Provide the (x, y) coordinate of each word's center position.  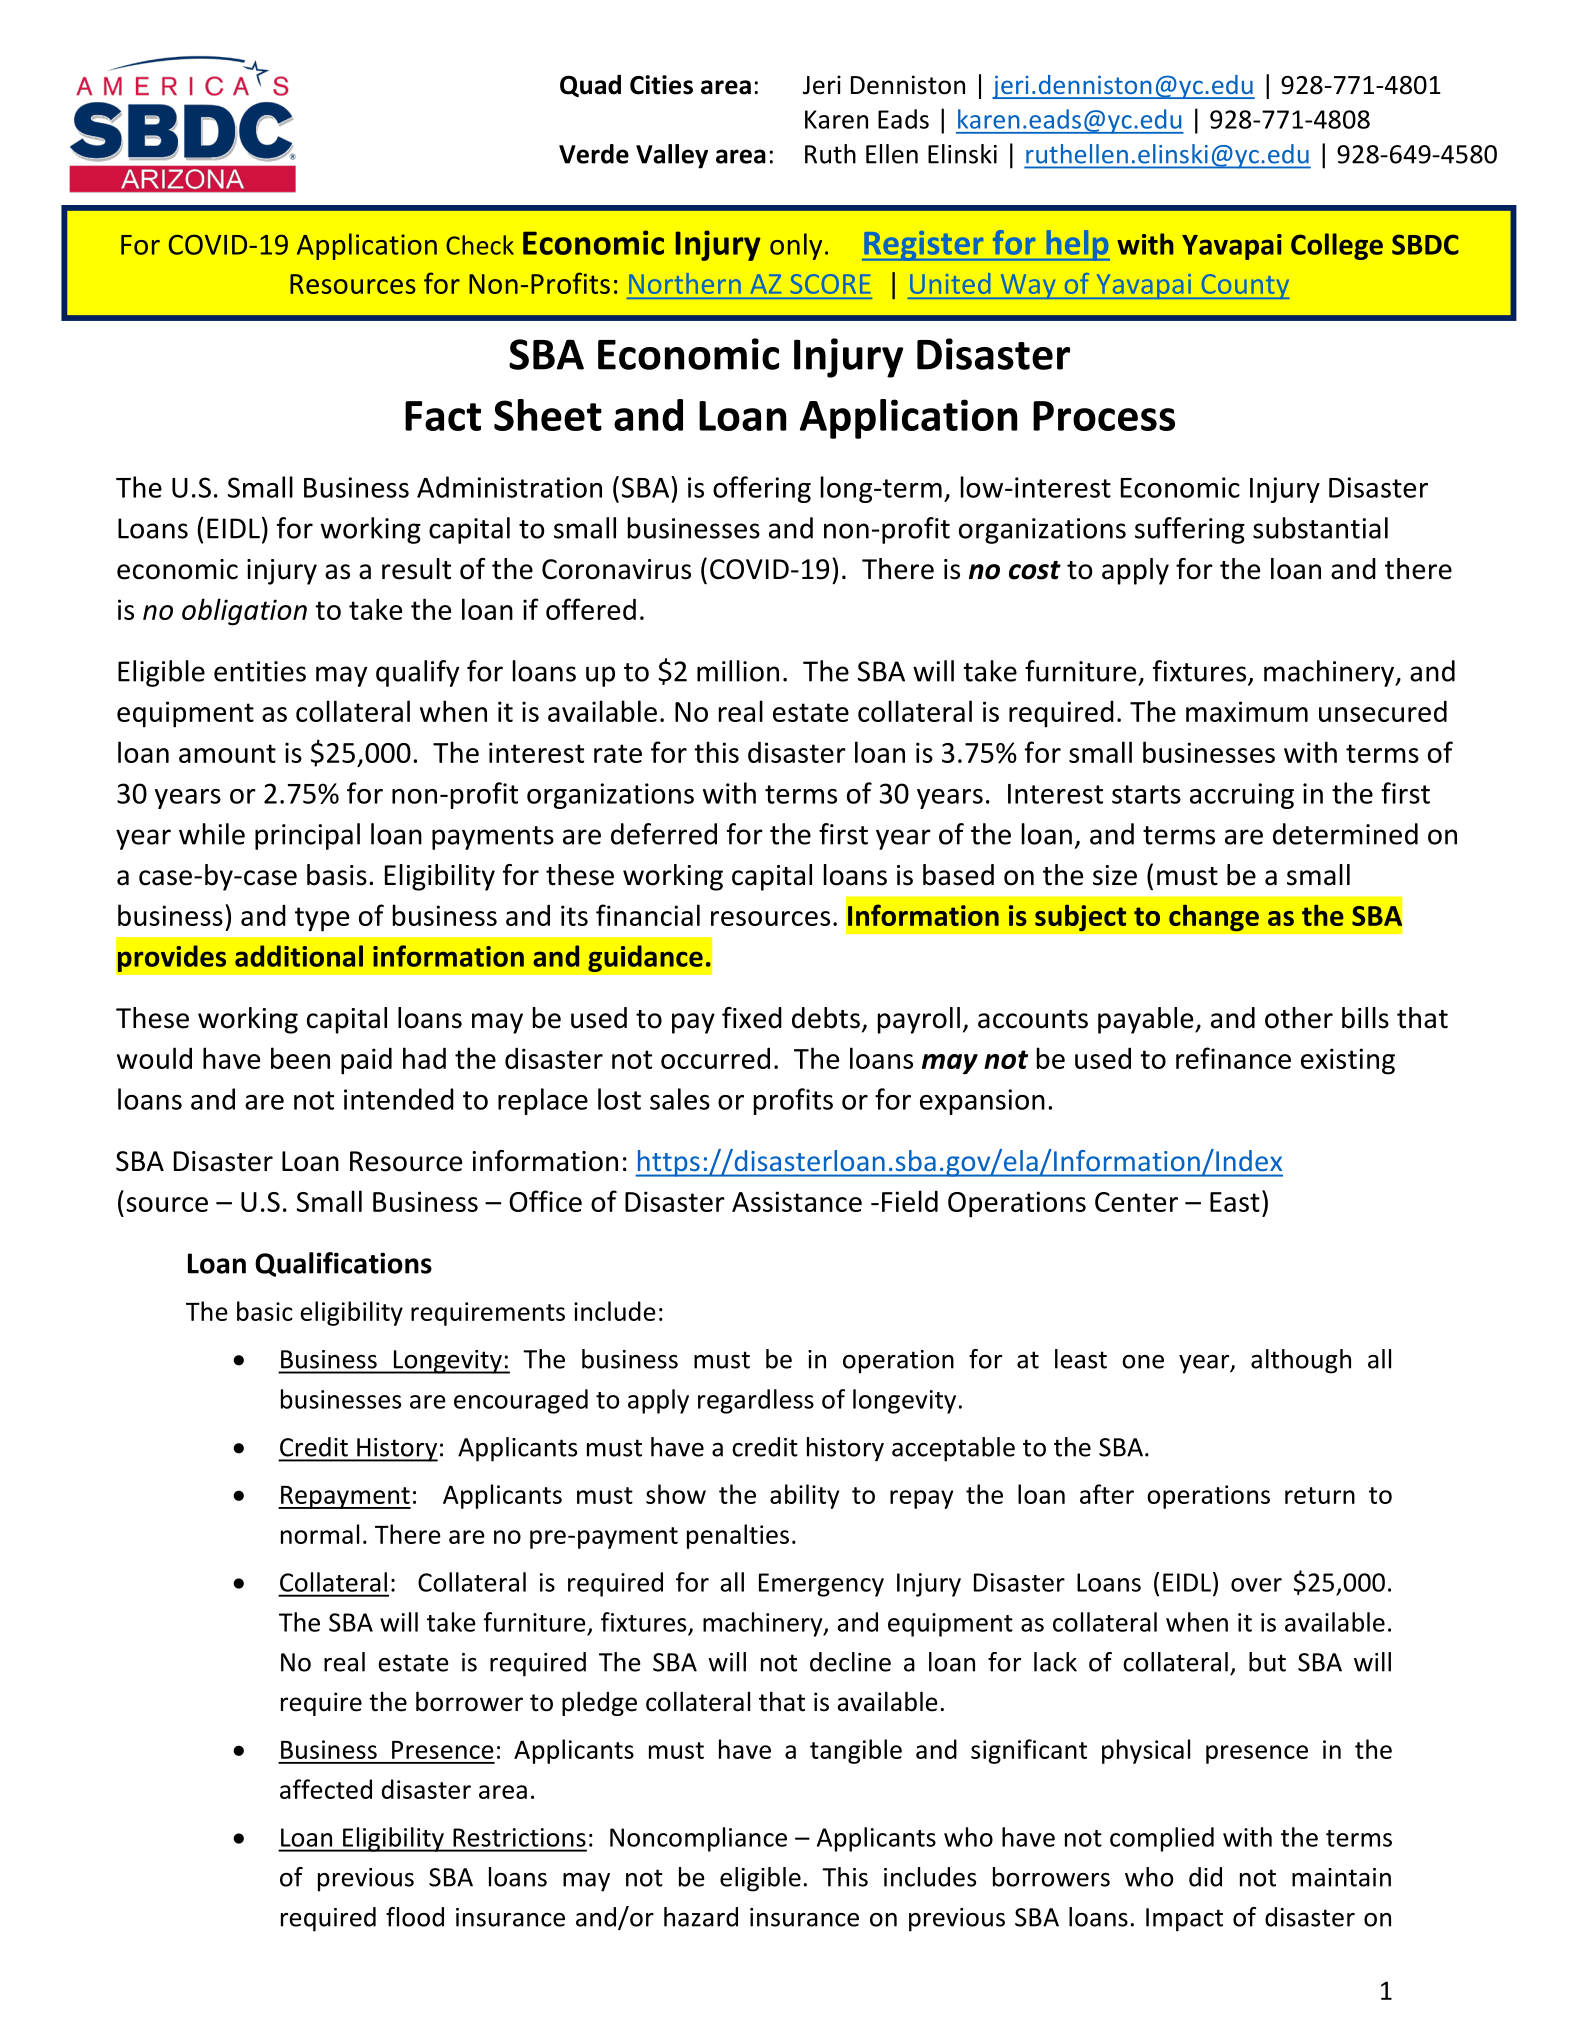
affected (326, 1789)
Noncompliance (698, 1839)
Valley (672, 156)
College (1337, 246)
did (1205, 1877)
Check (480, 245)
